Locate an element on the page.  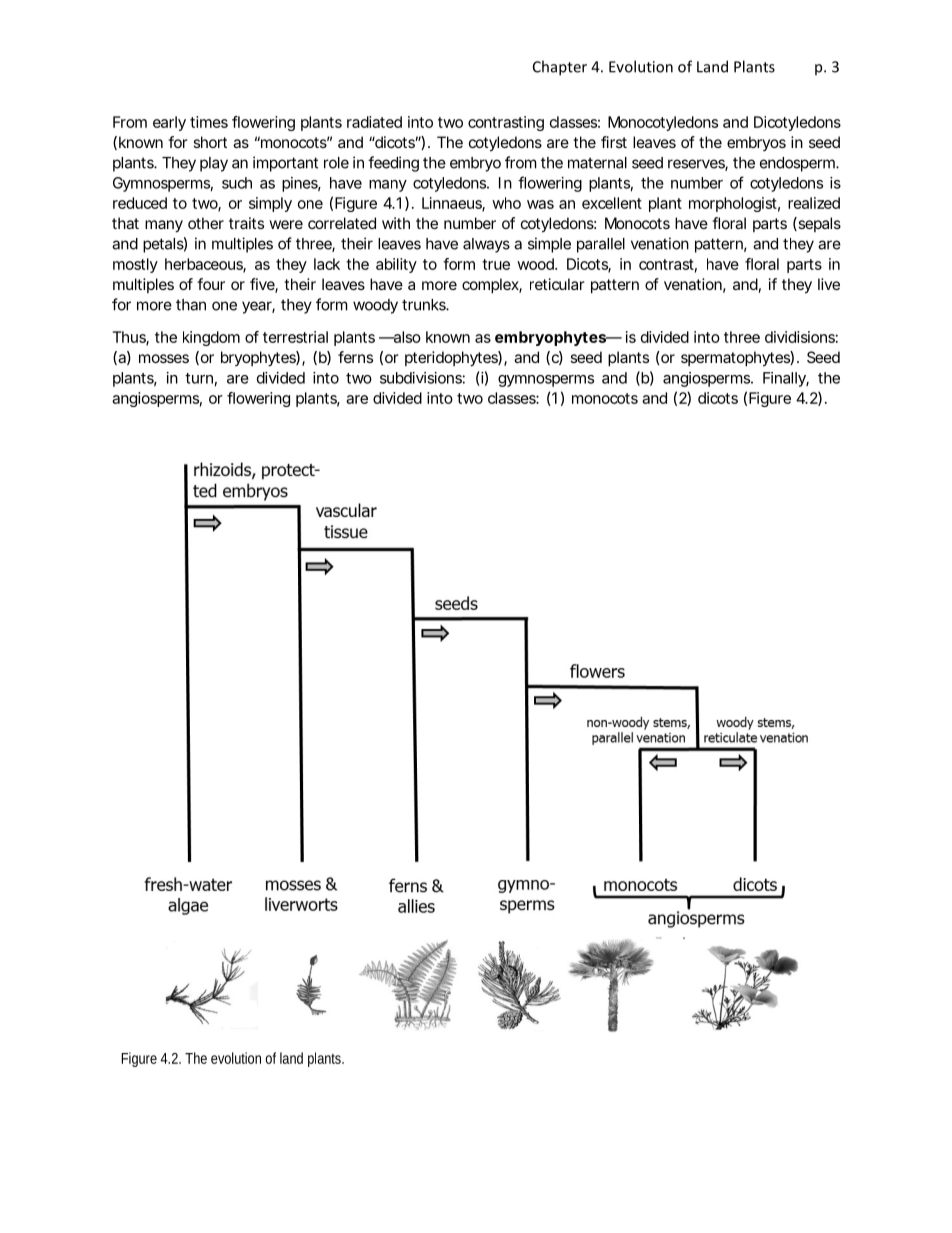
maternal is located at coordinates (597, 163).
